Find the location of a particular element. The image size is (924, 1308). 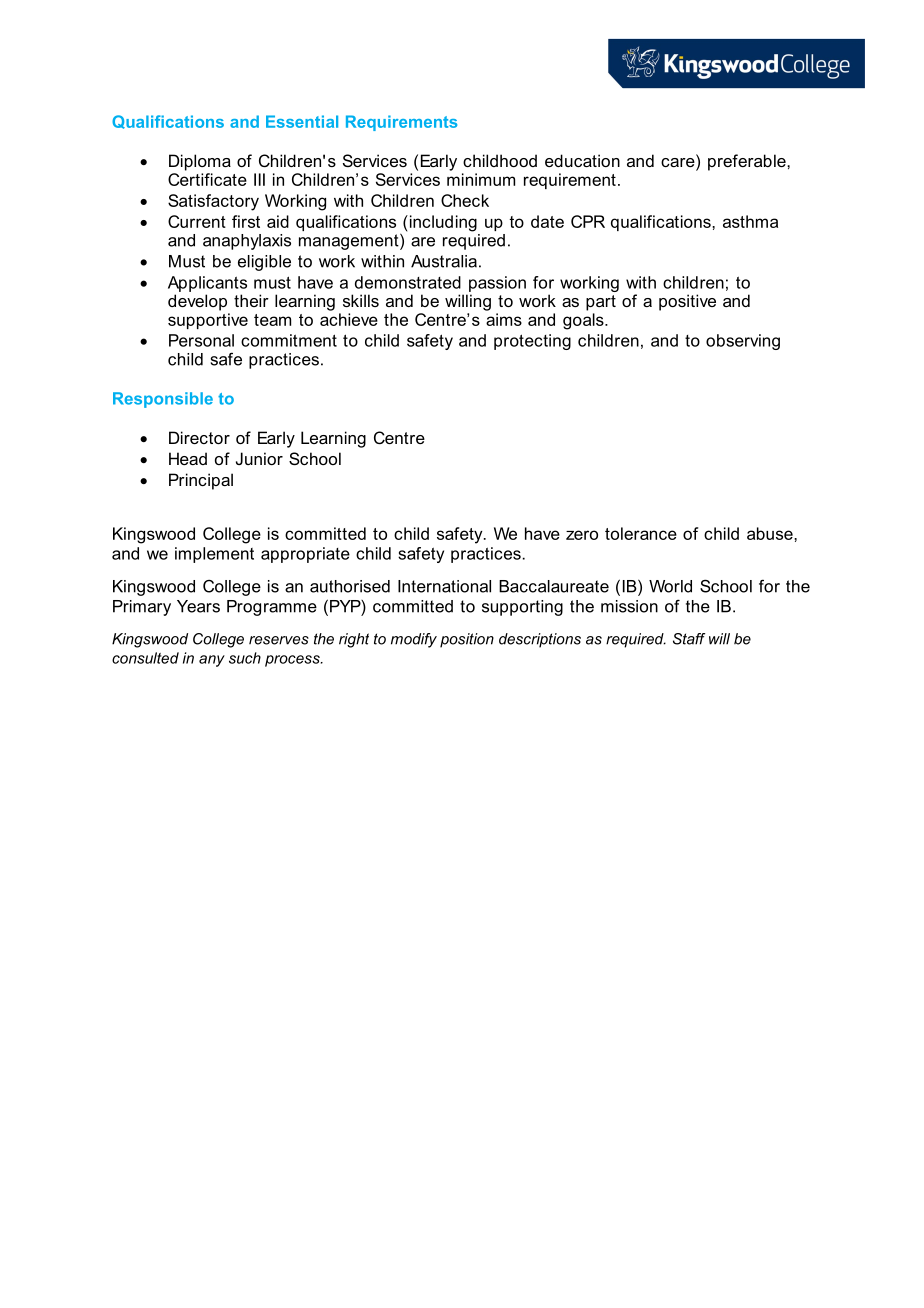

observing is located at coordinates (743, 342).
